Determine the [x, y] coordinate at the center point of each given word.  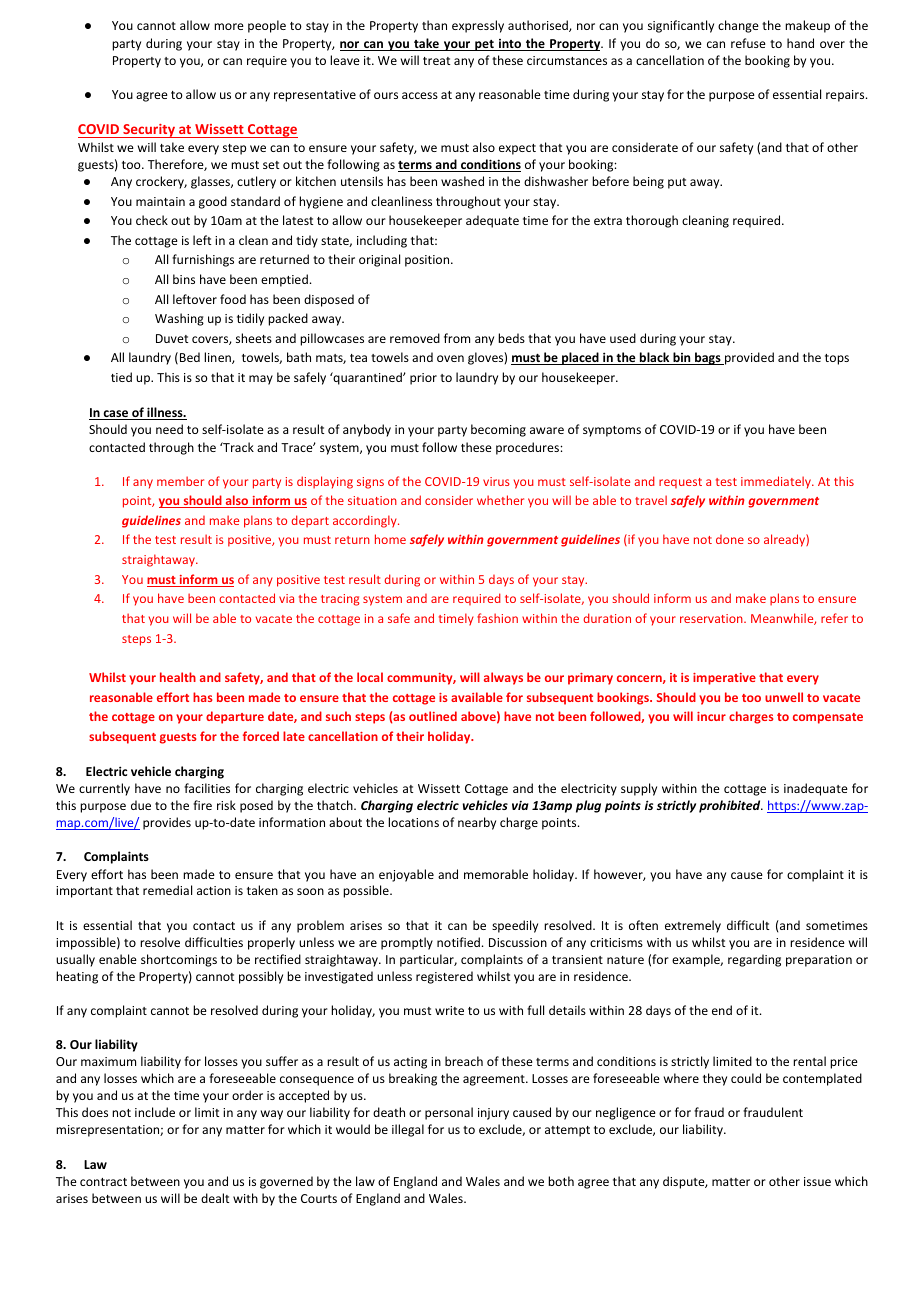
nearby [477, 823]
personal [449, 1113]
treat [436, 61]
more [229, 26]
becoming [498, 430]
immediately [777, 482]
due [141, 805]
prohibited [731, 806]
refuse [748, 43]
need [169, 429]
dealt [215, 1198]
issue [817, 1181]
